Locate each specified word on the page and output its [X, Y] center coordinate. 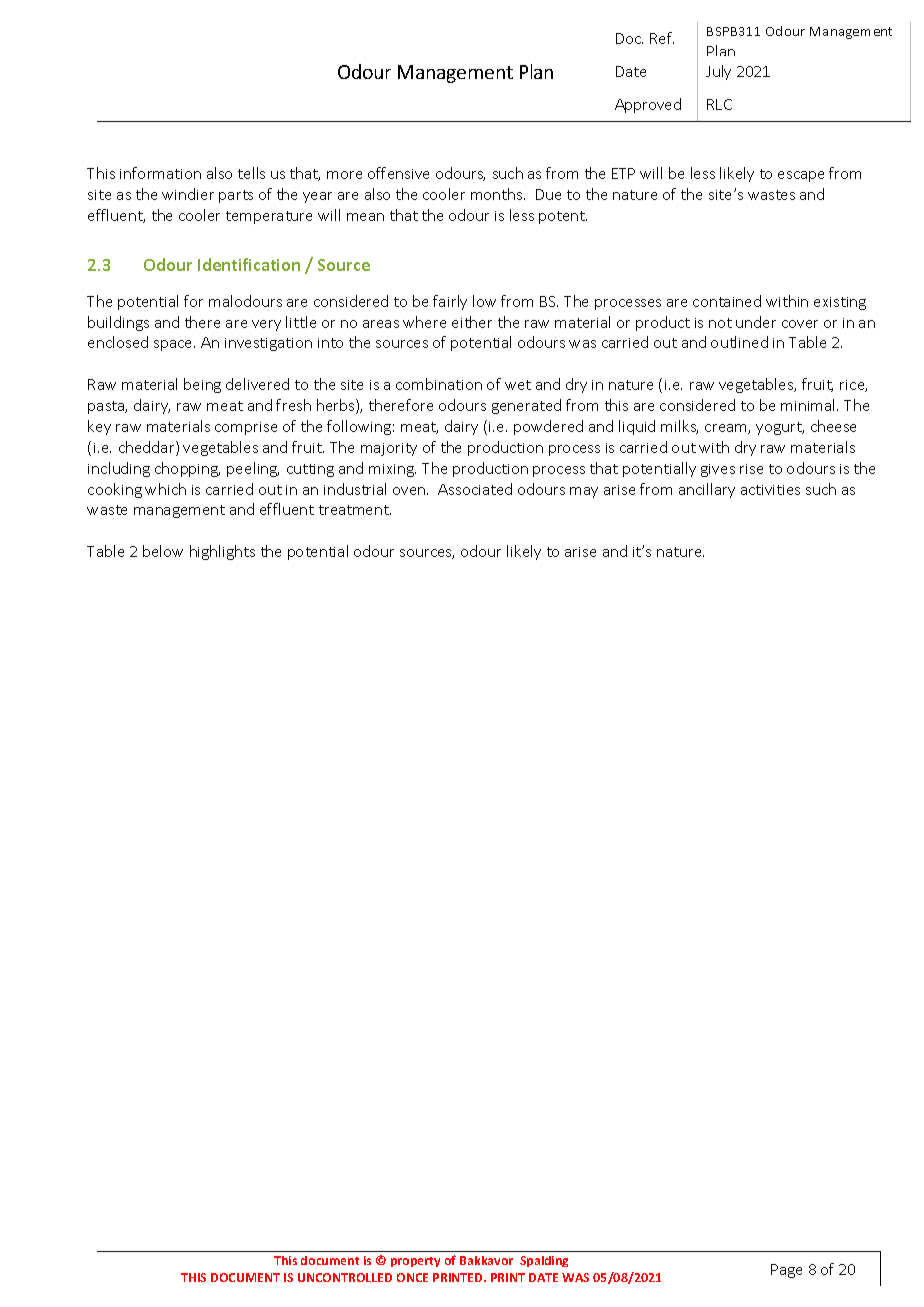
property [415, 1262]
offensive [398, 173]
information [160, 173]
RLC [719, 104]
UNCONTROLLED [345, 1277]
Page [786, 1271]
